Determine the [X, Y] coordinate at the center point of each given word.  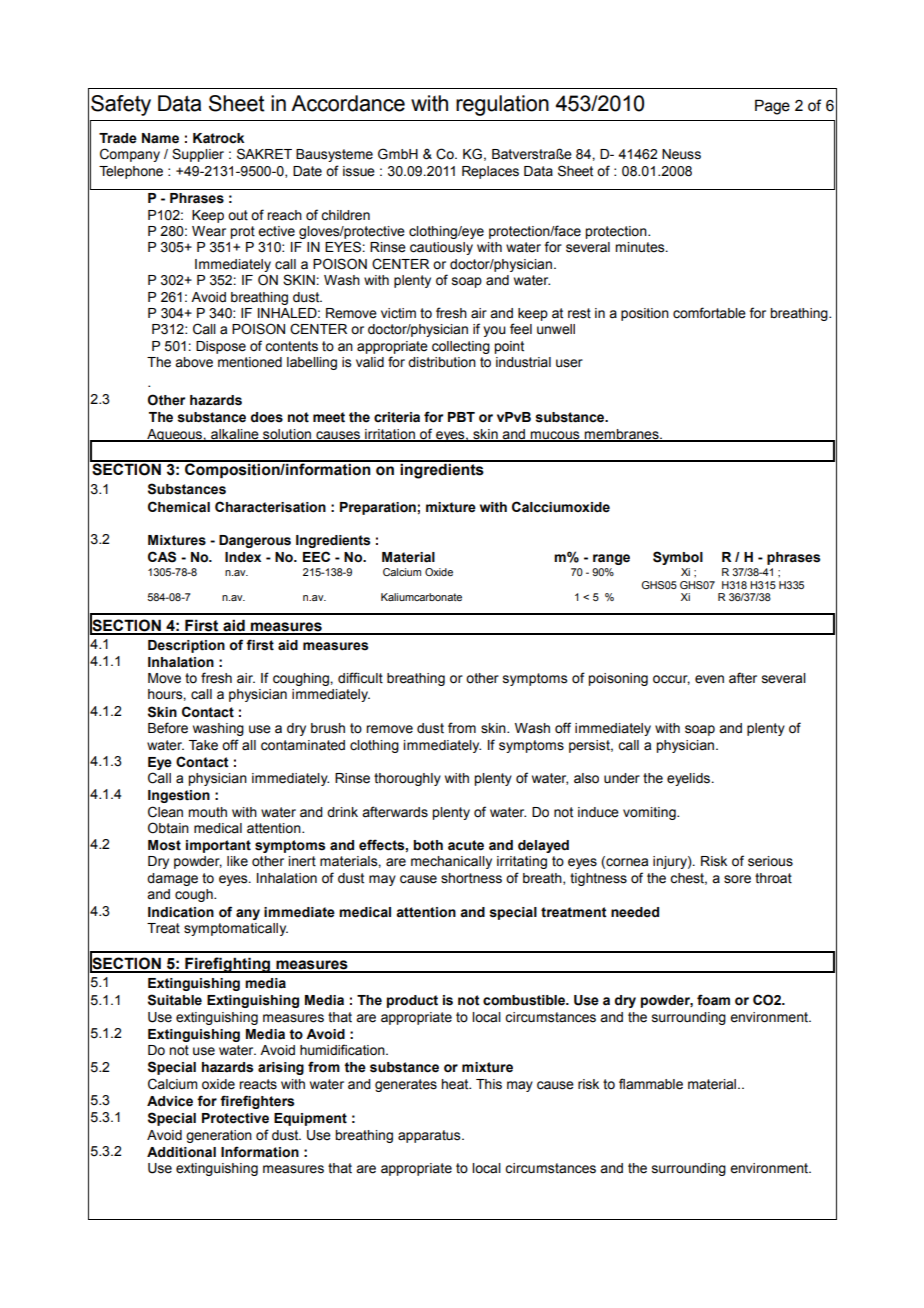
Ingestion [179, 796]
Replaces [490, 172]
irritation [390, 435]
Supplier [198, 155]
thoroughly [407, 779]
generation [219, 1136]
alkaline [235, 435]
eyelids [688, 779]
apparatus [430, 1136]
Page [772, 107]
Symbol [678, 558]
